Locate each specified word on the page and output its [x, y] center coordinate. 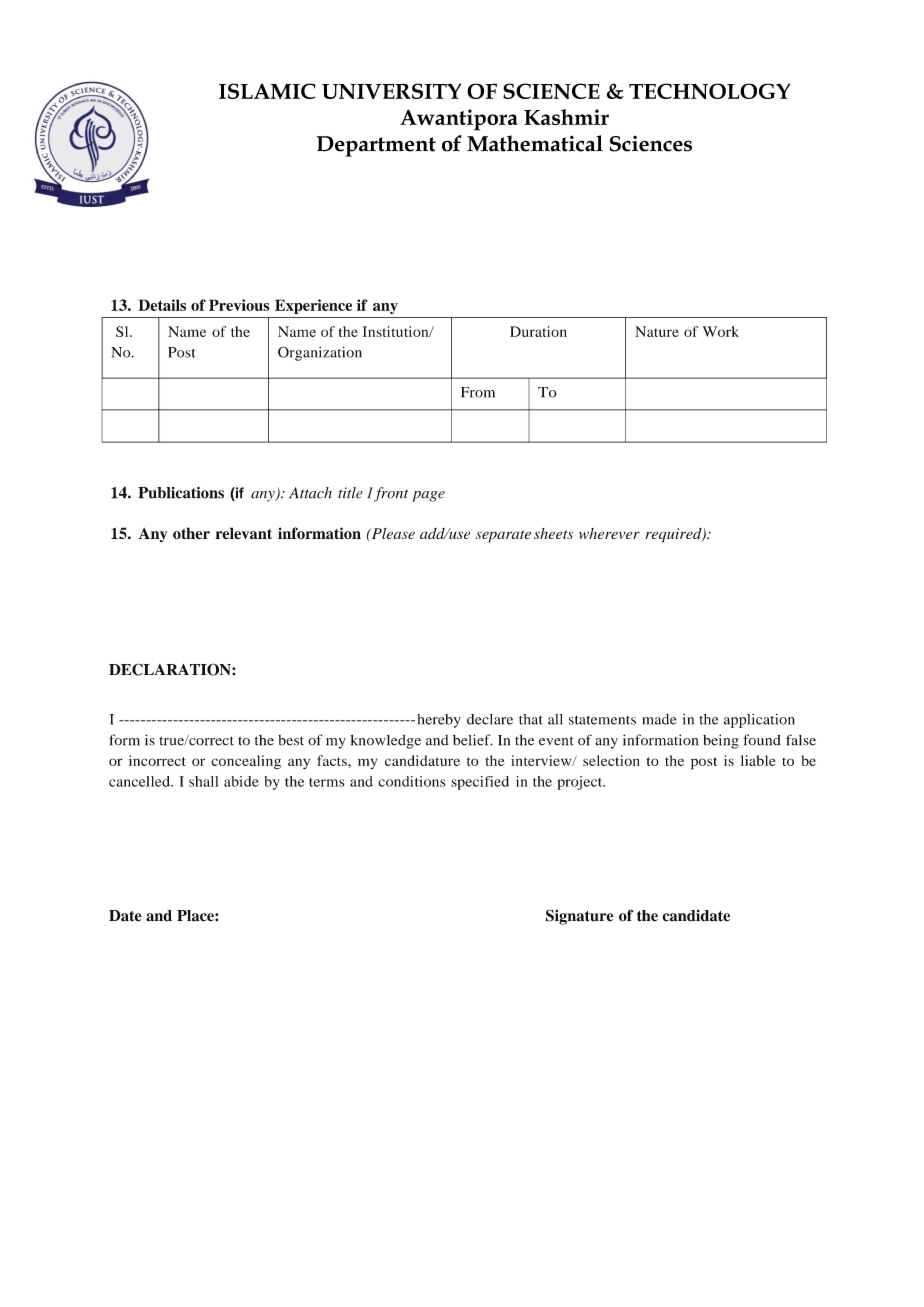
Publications [181, 493]
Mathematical [535, 143]
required [674, 535]
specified [480, 783]
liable [758, 760]
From [478, 392]
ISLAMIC [267, 91]
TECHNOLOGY [709, 91]
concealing [246, 762]
